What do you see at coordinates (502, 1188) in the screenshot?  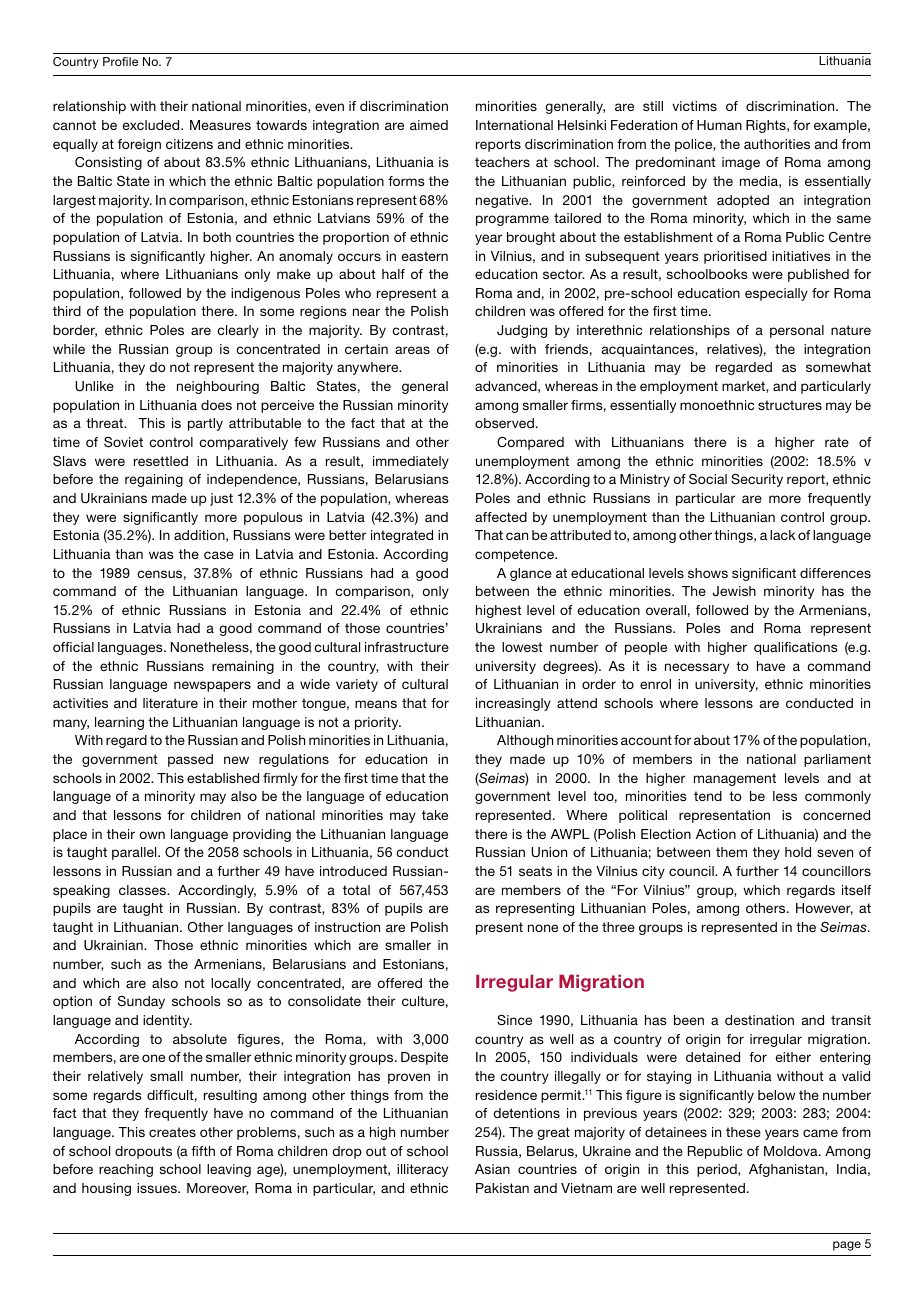 I see `Pakistan` at bounding box center [502, 1188].
